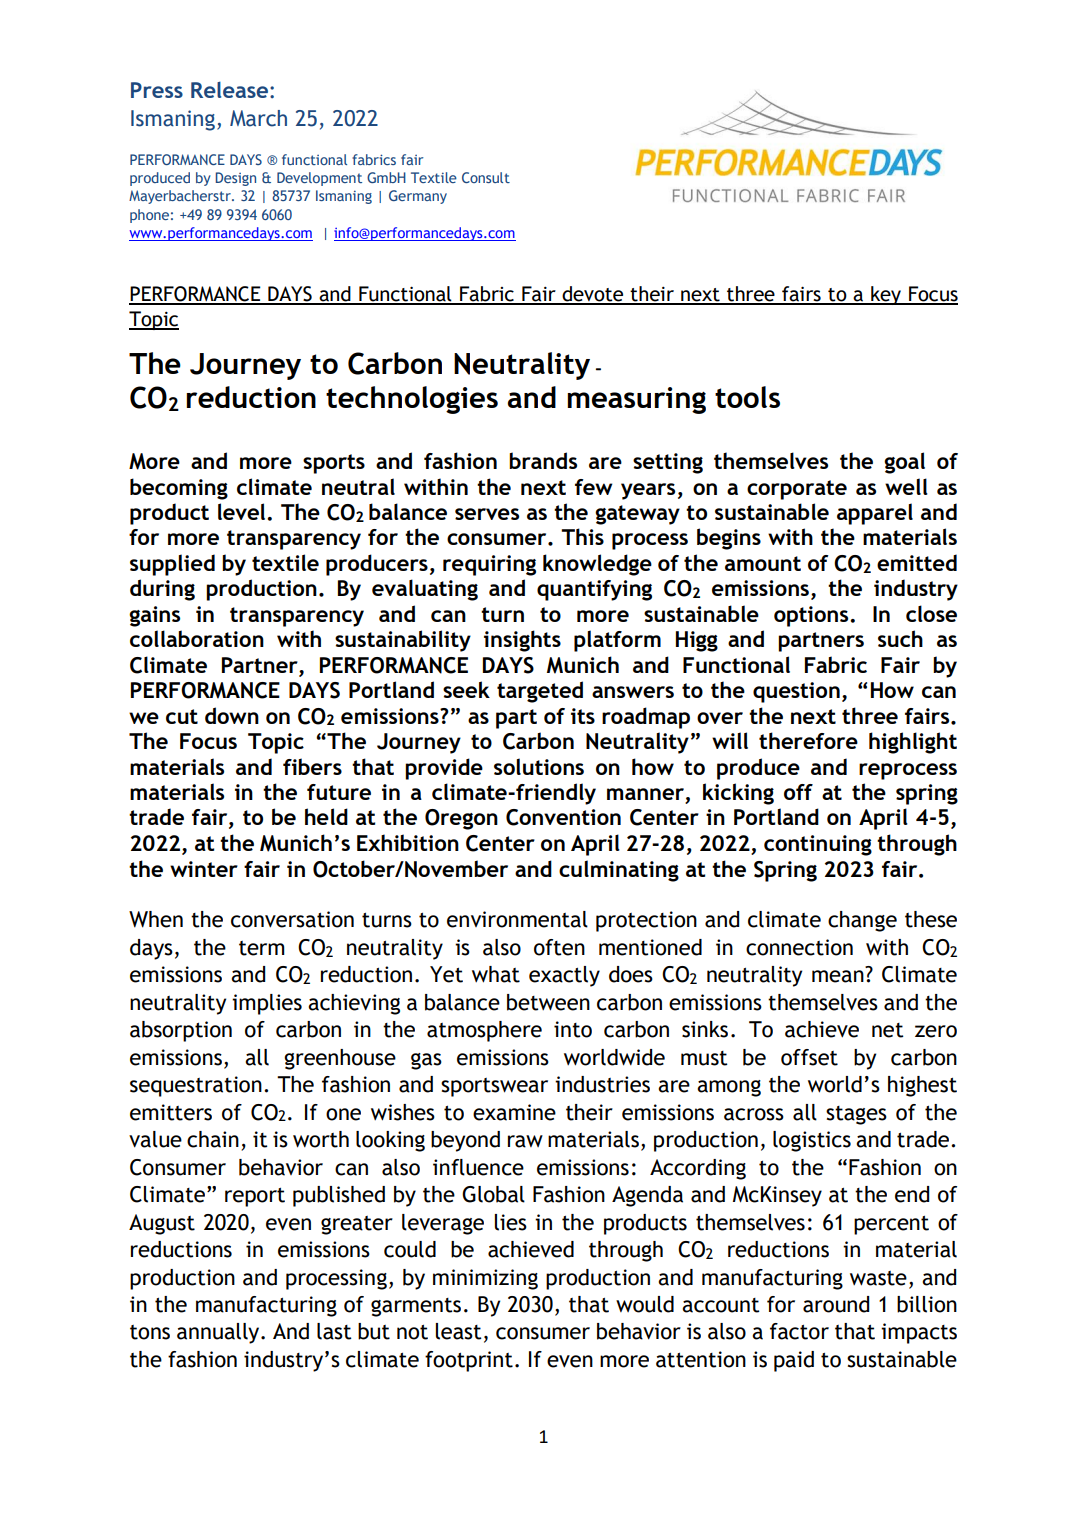 This image has width=1087, height=1538. Describe the element at coordinates (232, 715) in the image. I see `down` at that location.
